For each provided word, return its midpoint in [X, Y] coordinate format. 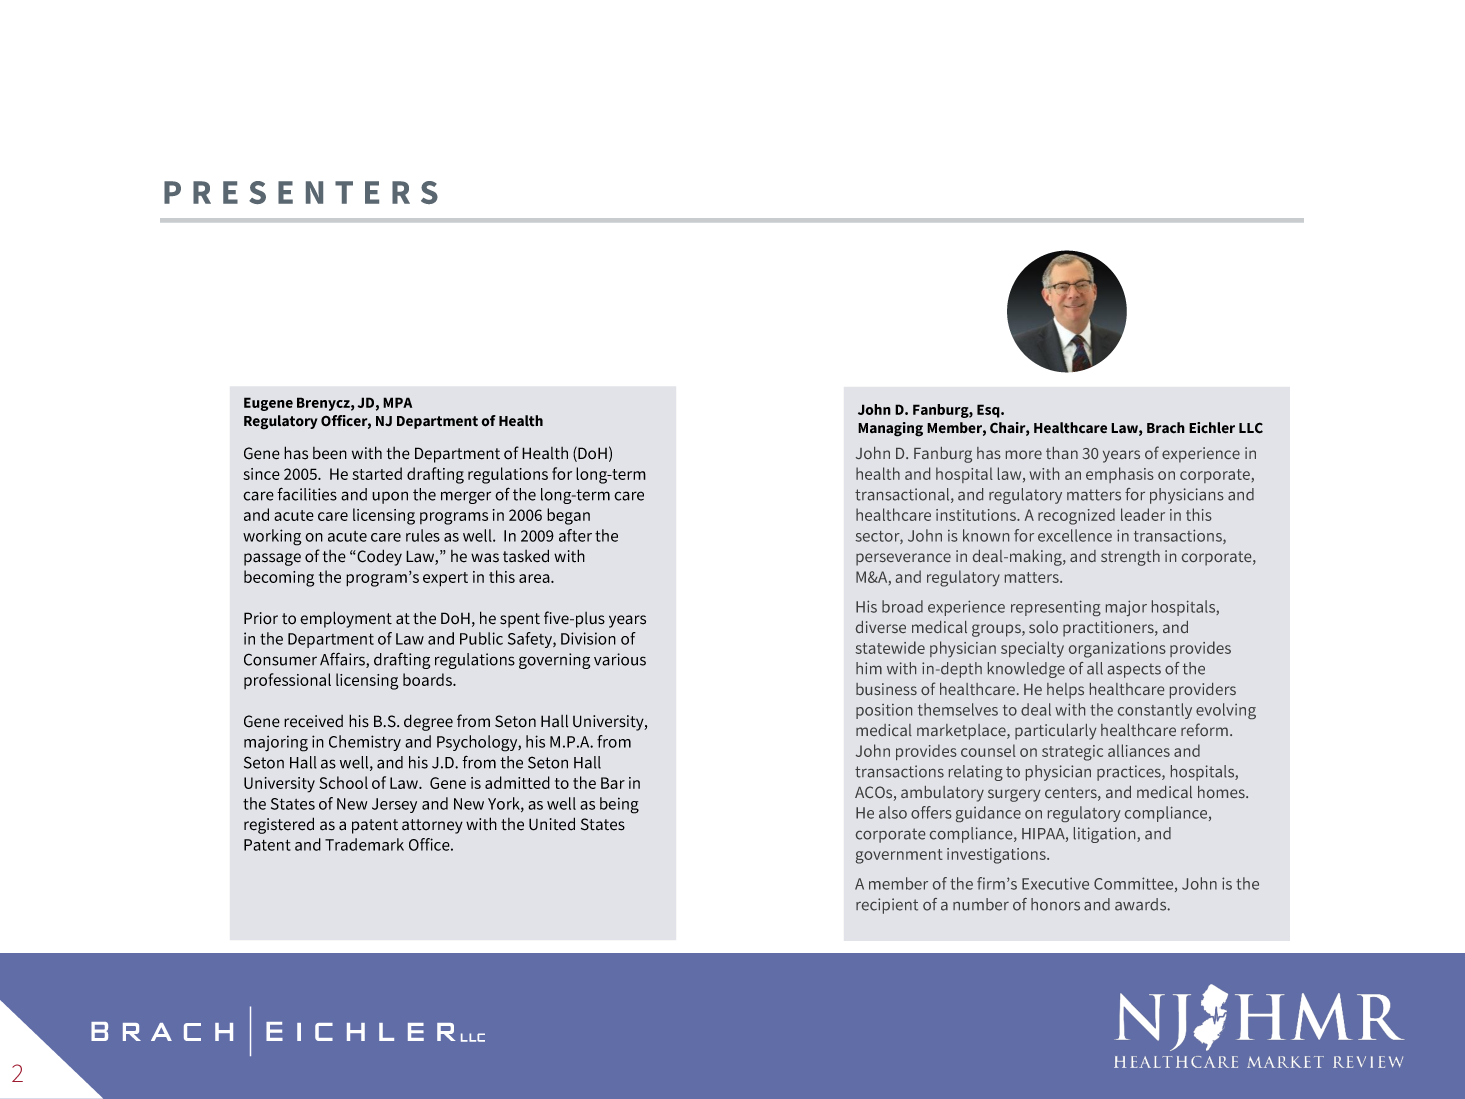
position [884, 711]
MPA [397, 402]
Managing [890, 429]
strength [1130, 558]
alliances [1139, 750]
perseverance [903, 559]
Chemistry [365, 743]
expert [445, 579]
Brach [1166, 428]
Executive [1055, 883]
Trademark [364, 844]
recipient [887, 906]
